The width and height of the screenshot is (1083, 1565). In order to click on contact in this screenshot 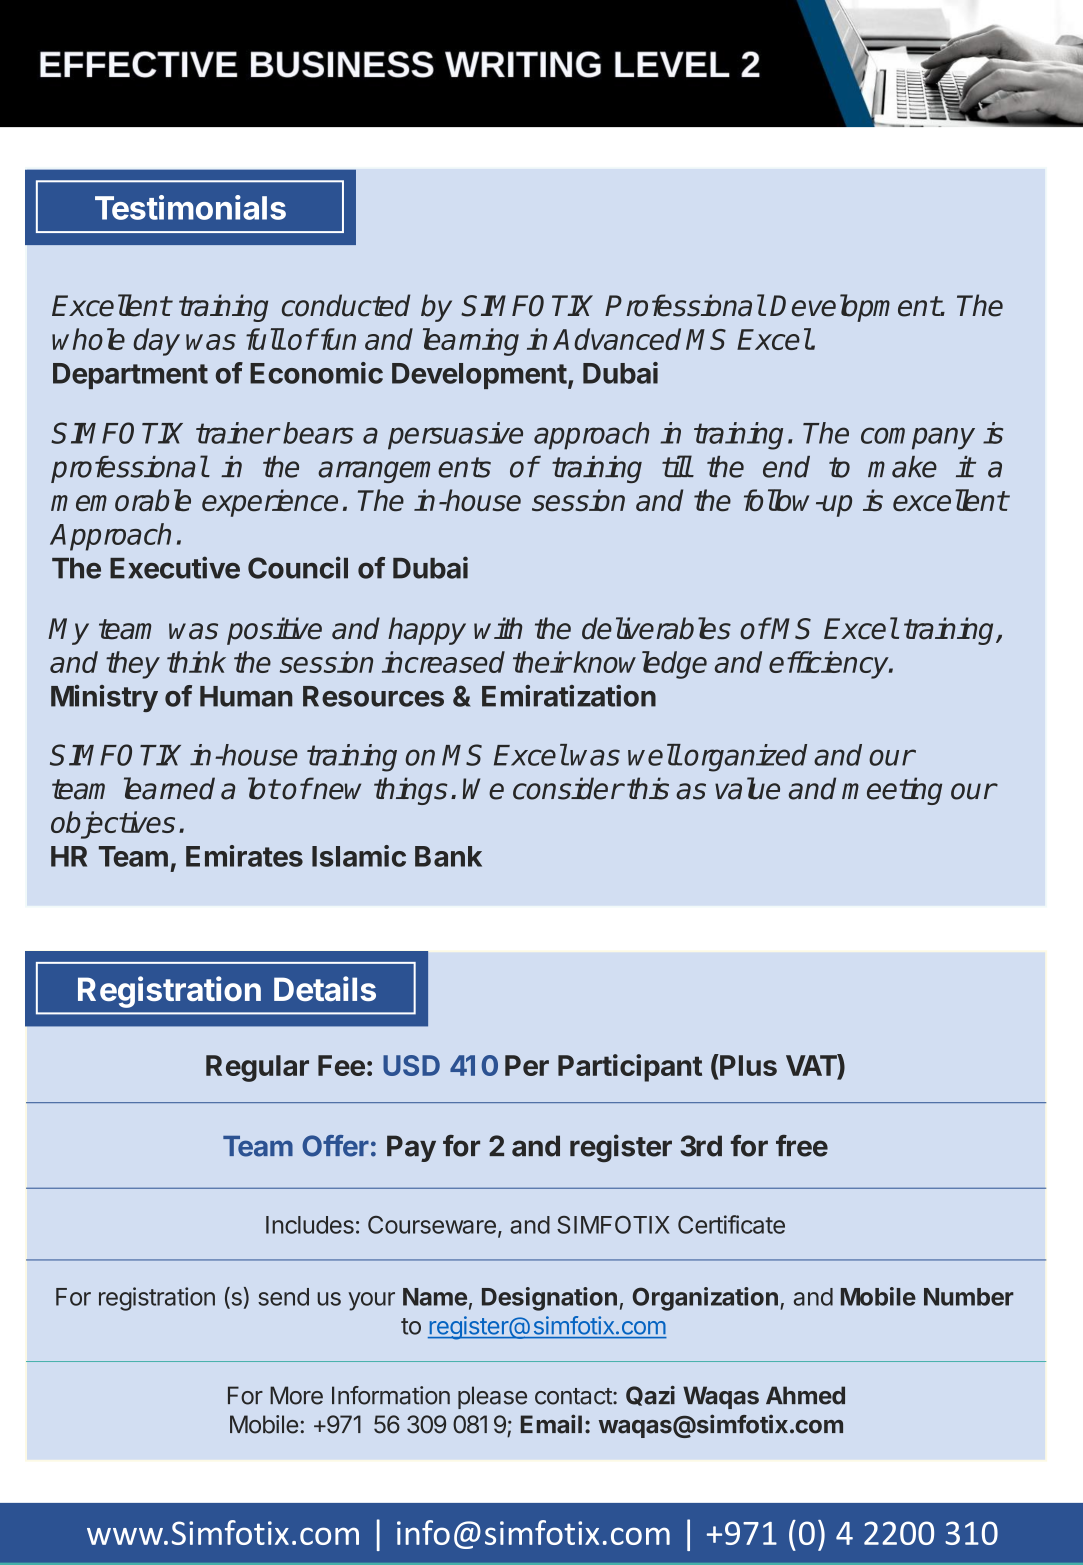, I will do `click(574, 1396)`.
